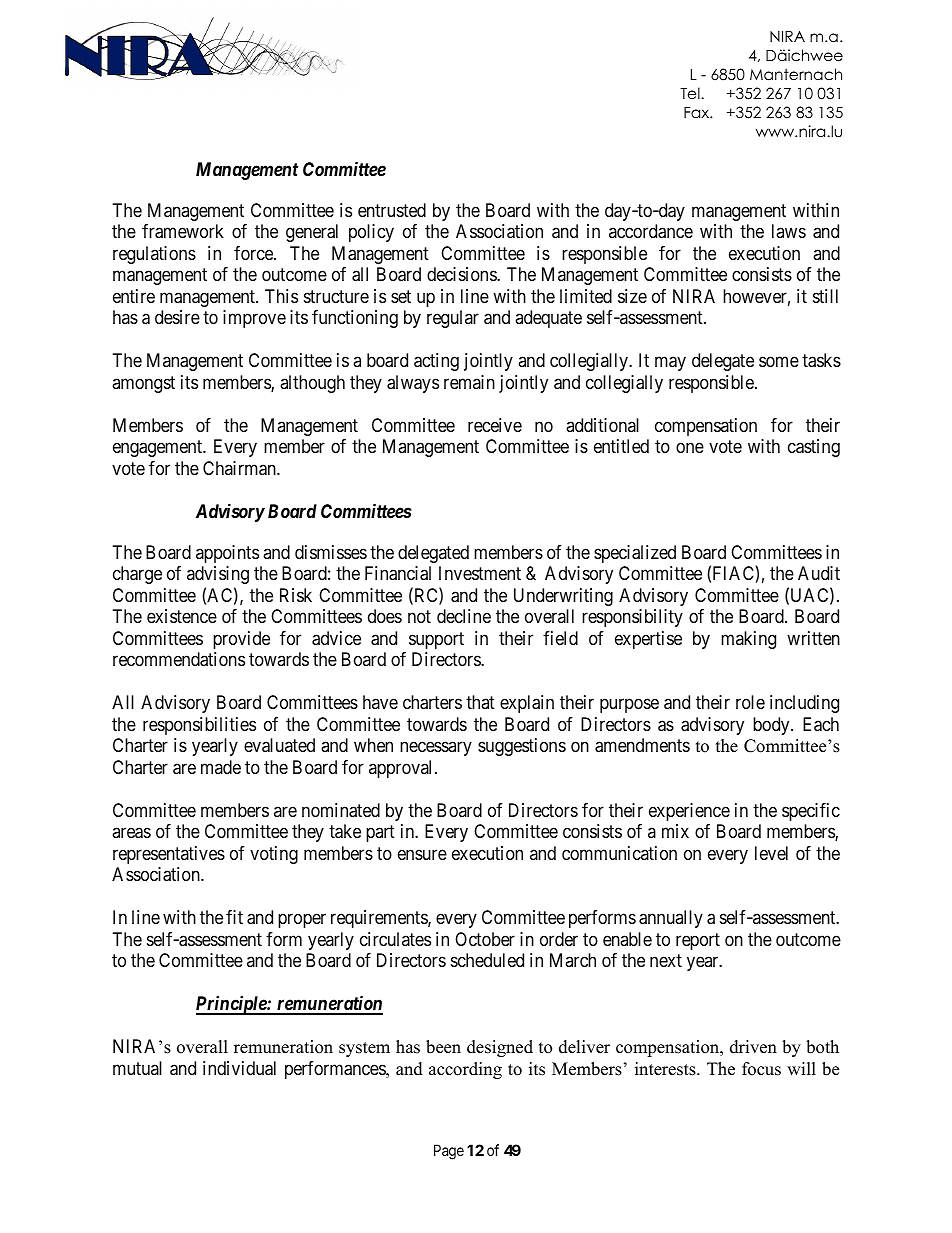 The image size is (952, 1233). I want to click on support, so click(436, 640).
